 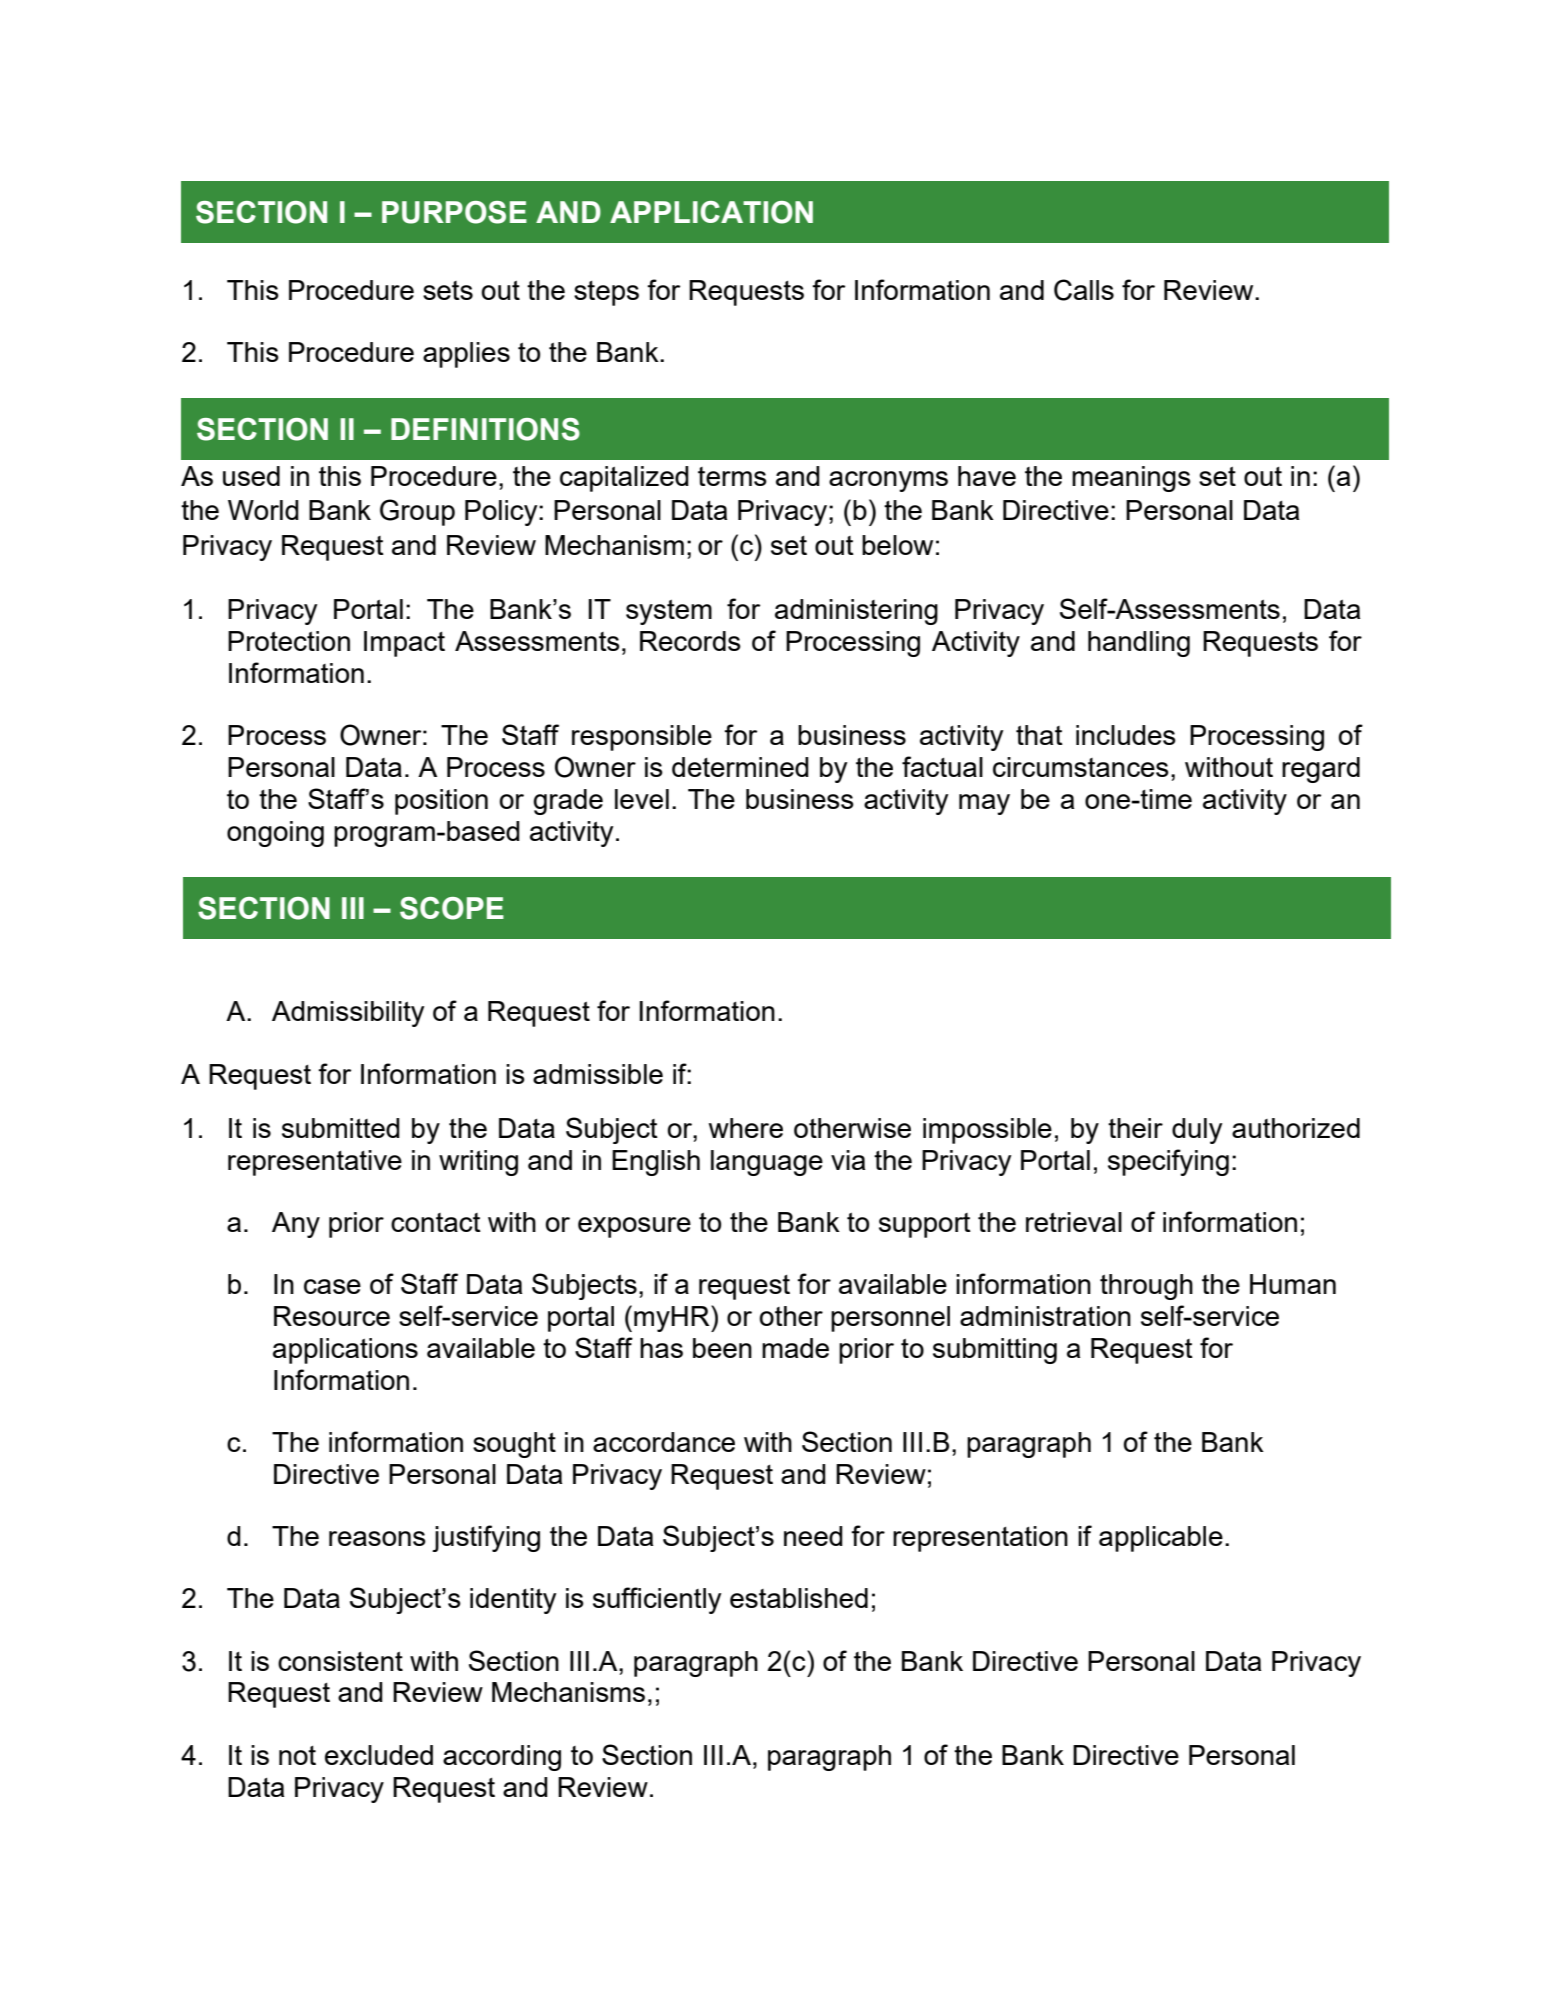 I want to click on Impact, so click(x=404, y=644).
